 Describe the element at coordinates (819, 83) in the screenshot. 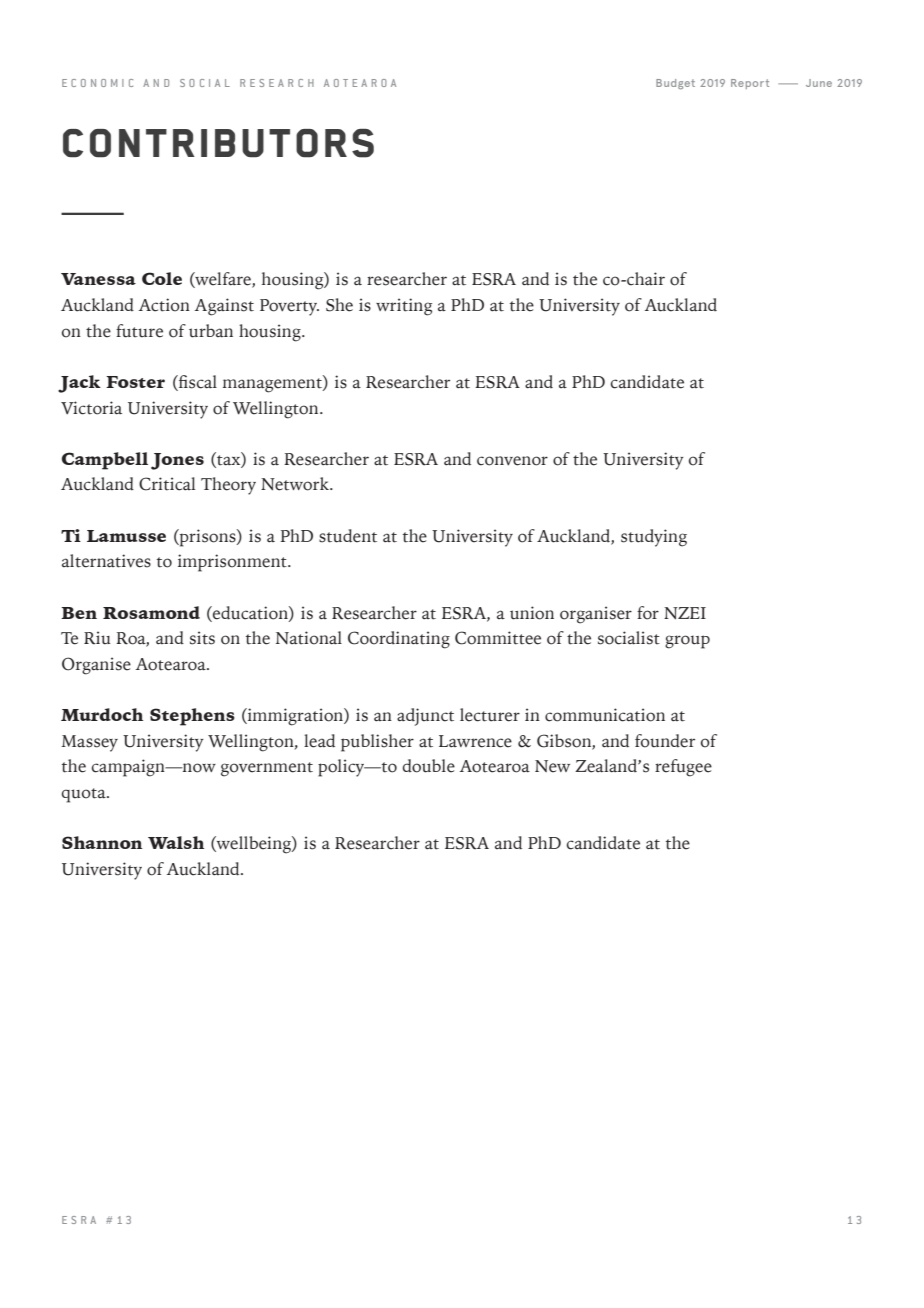

I see `June` at that location.
